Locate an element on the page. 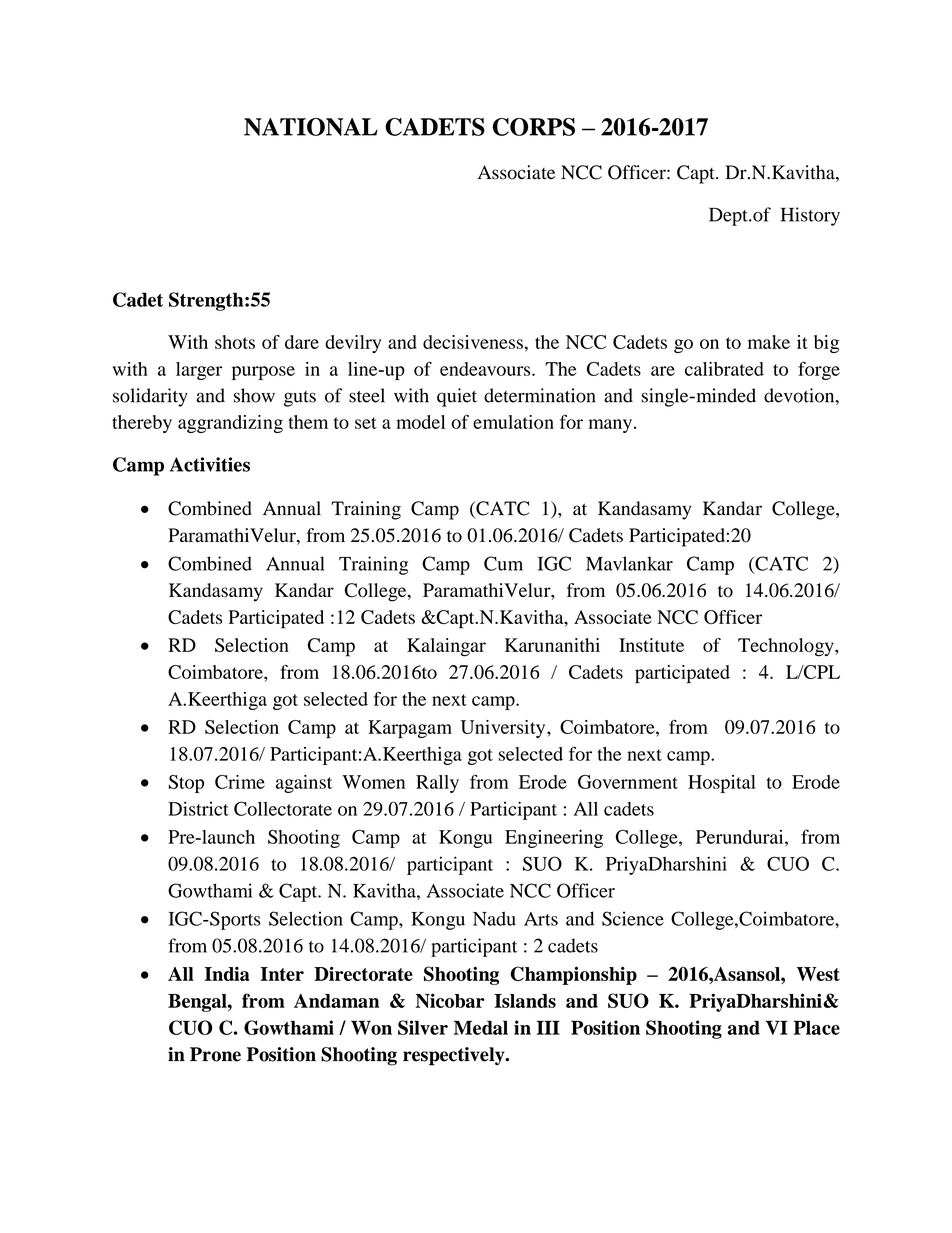  CORPS is located at coordinates (534, 127).
